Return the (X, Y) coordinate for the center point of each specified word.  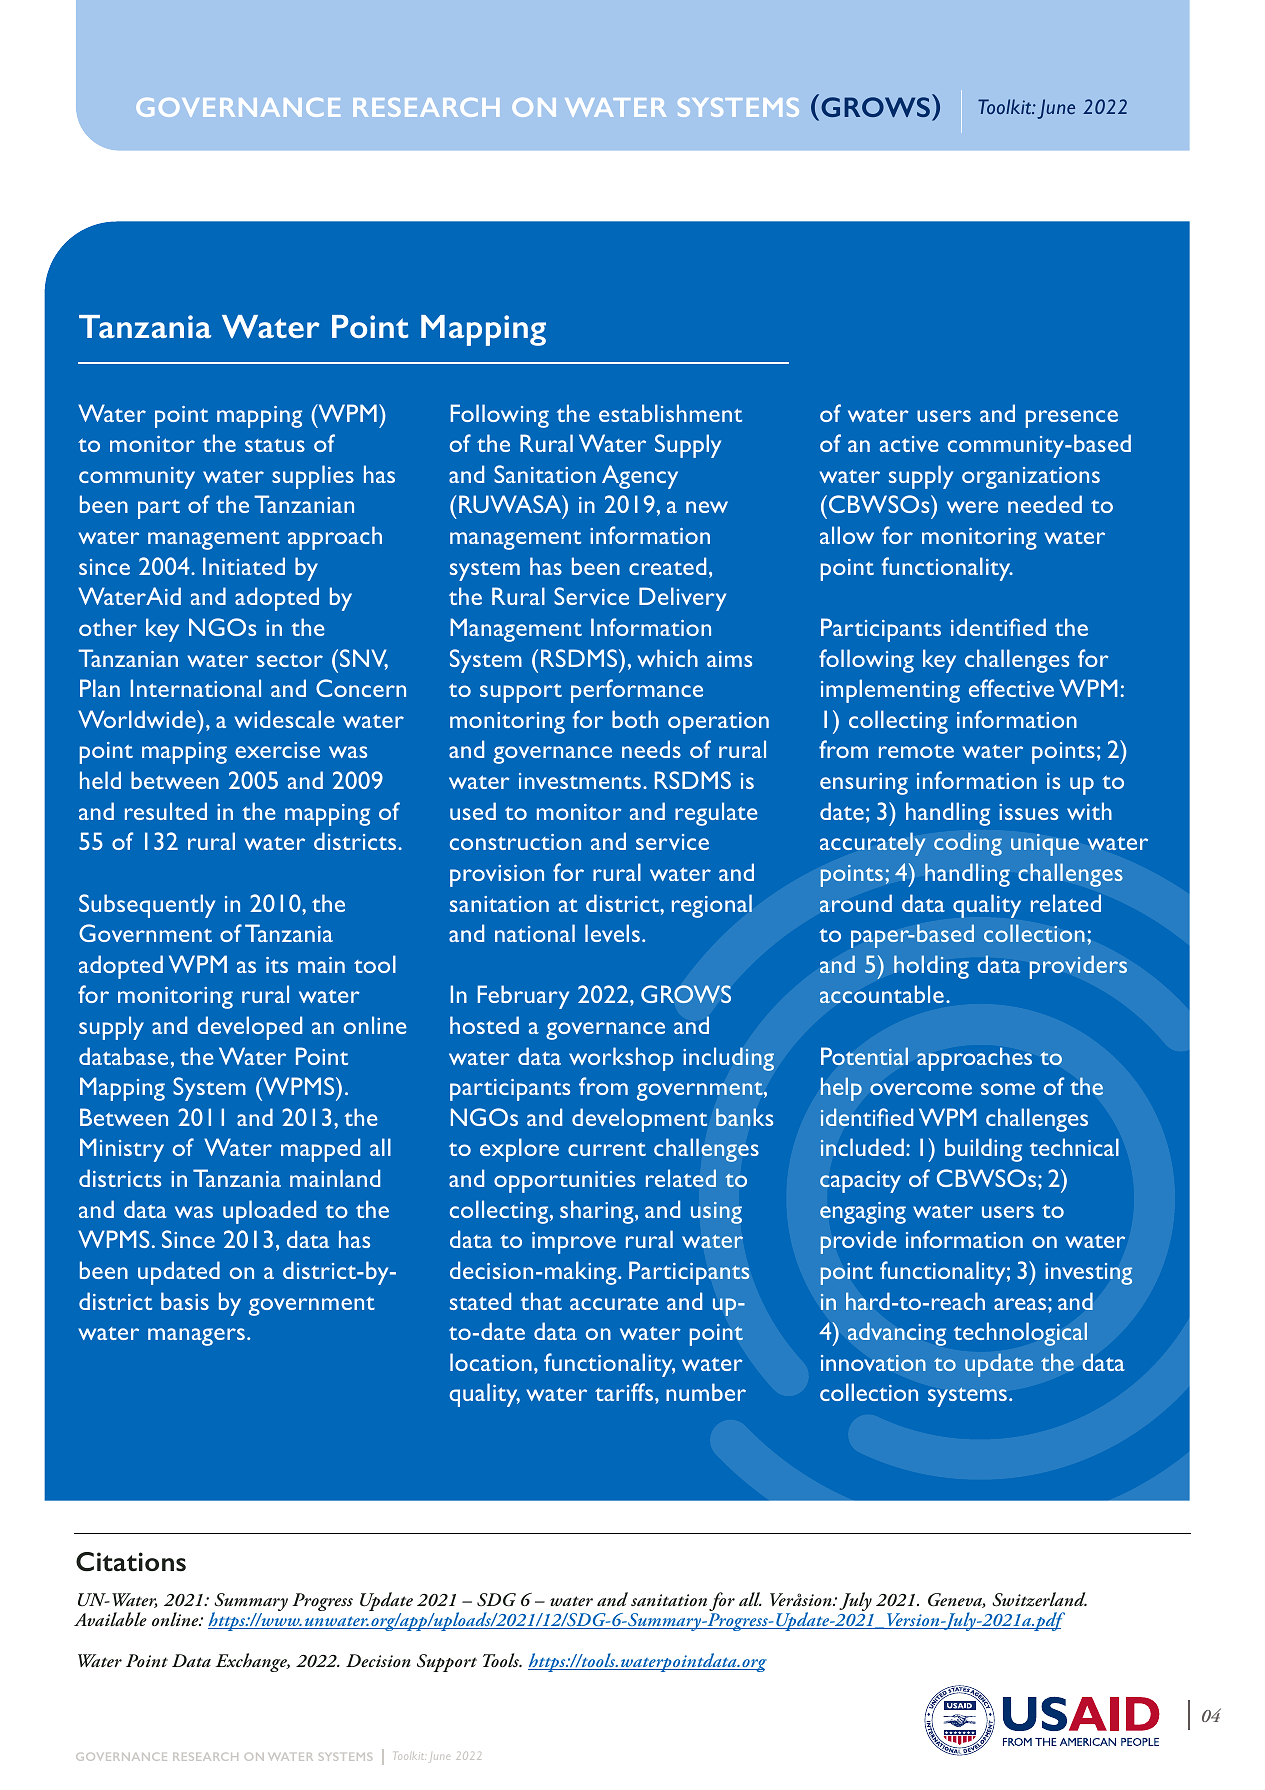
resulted (166, 811)
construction (515, 842)
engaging (863, 1213)
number (706, 1392)
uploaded (269, 1212)
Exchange (252, 1662)
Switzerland (1039, 1599)
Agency (640, 477)
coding (968, 844)
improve (574, 1243)
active (909, 444)
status (275, 445)
